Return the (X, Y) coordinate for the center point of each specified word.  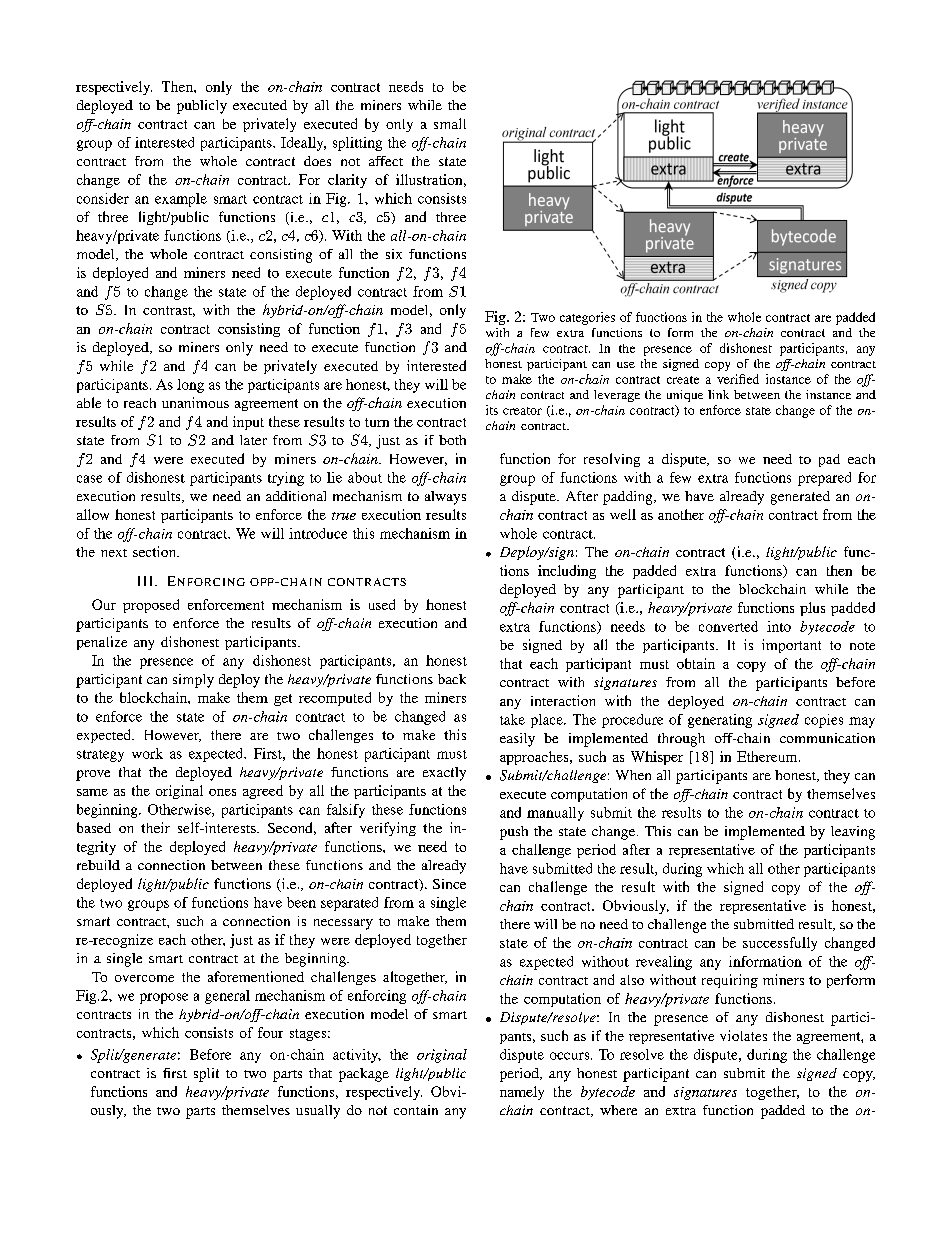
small (450, 123)
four (270, 1032)
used (382, 604)
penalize (102, 643)
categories (587, 318)
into (779, 626)
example (181, 200)
